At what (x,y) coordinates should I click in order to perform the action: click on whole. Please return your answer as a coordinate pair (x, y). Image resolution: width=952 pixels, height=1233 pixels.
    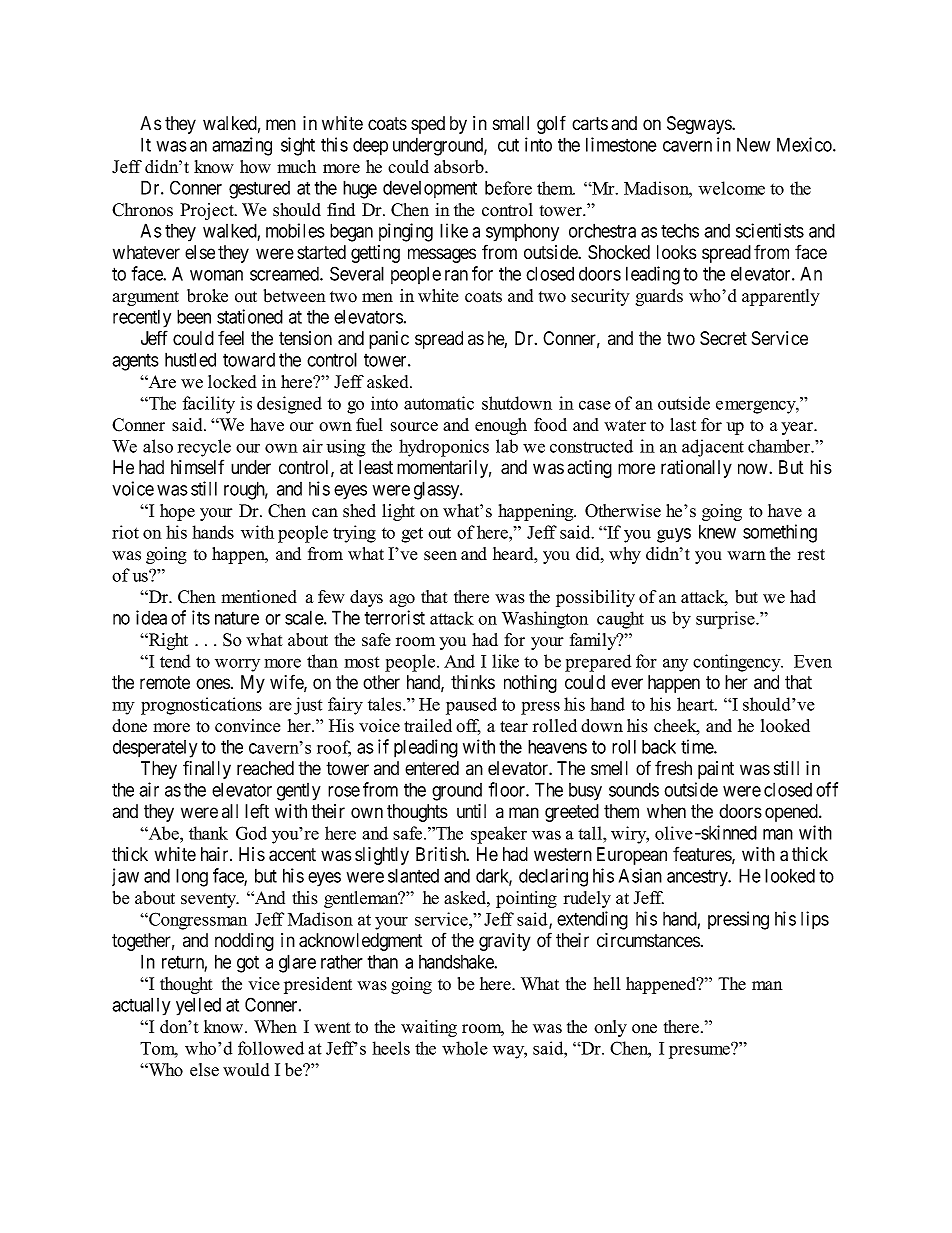
    Looking at the image, I should click on (465, 1048).
